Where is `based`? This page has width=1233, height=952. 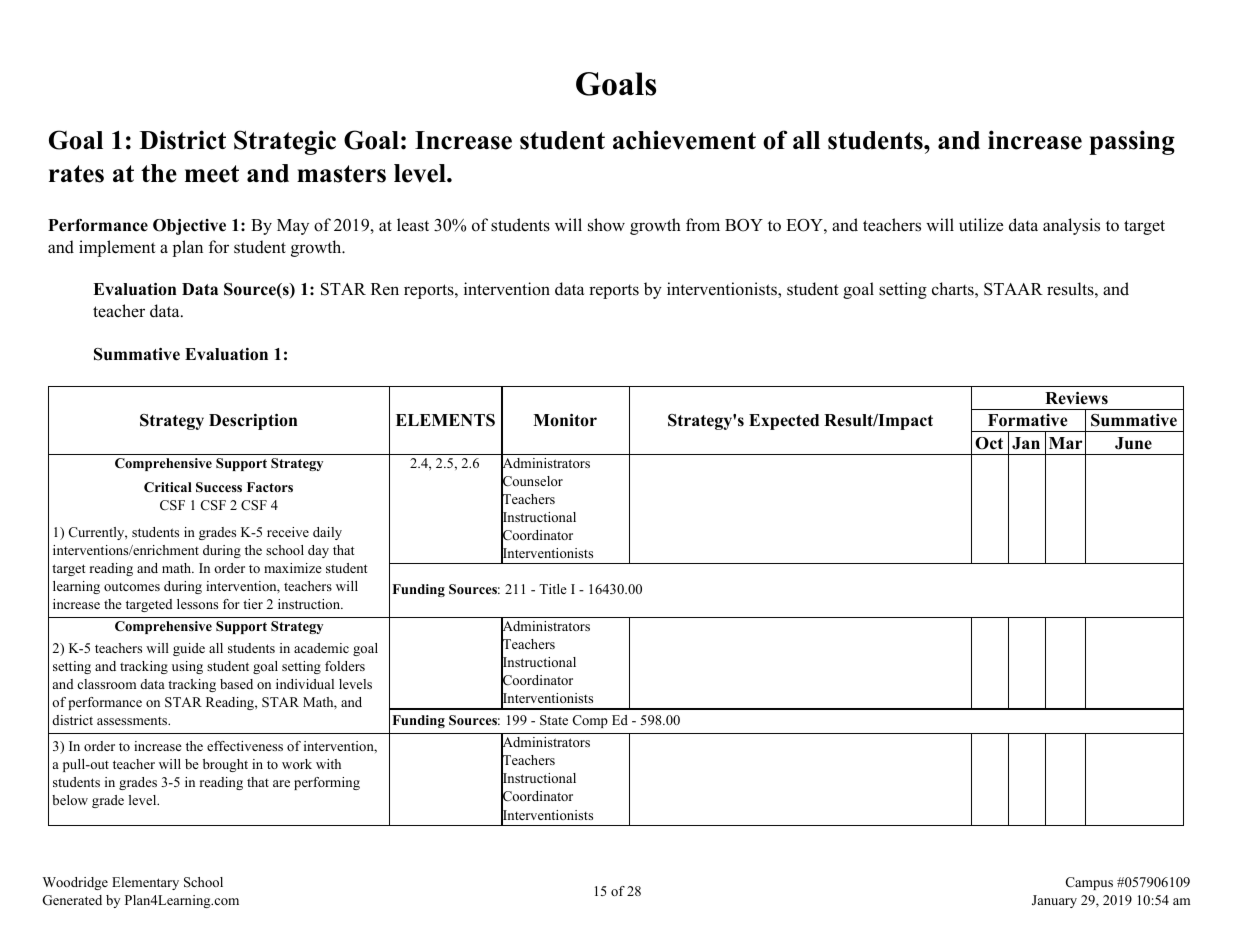 based is located at coordinates (236, 684).
